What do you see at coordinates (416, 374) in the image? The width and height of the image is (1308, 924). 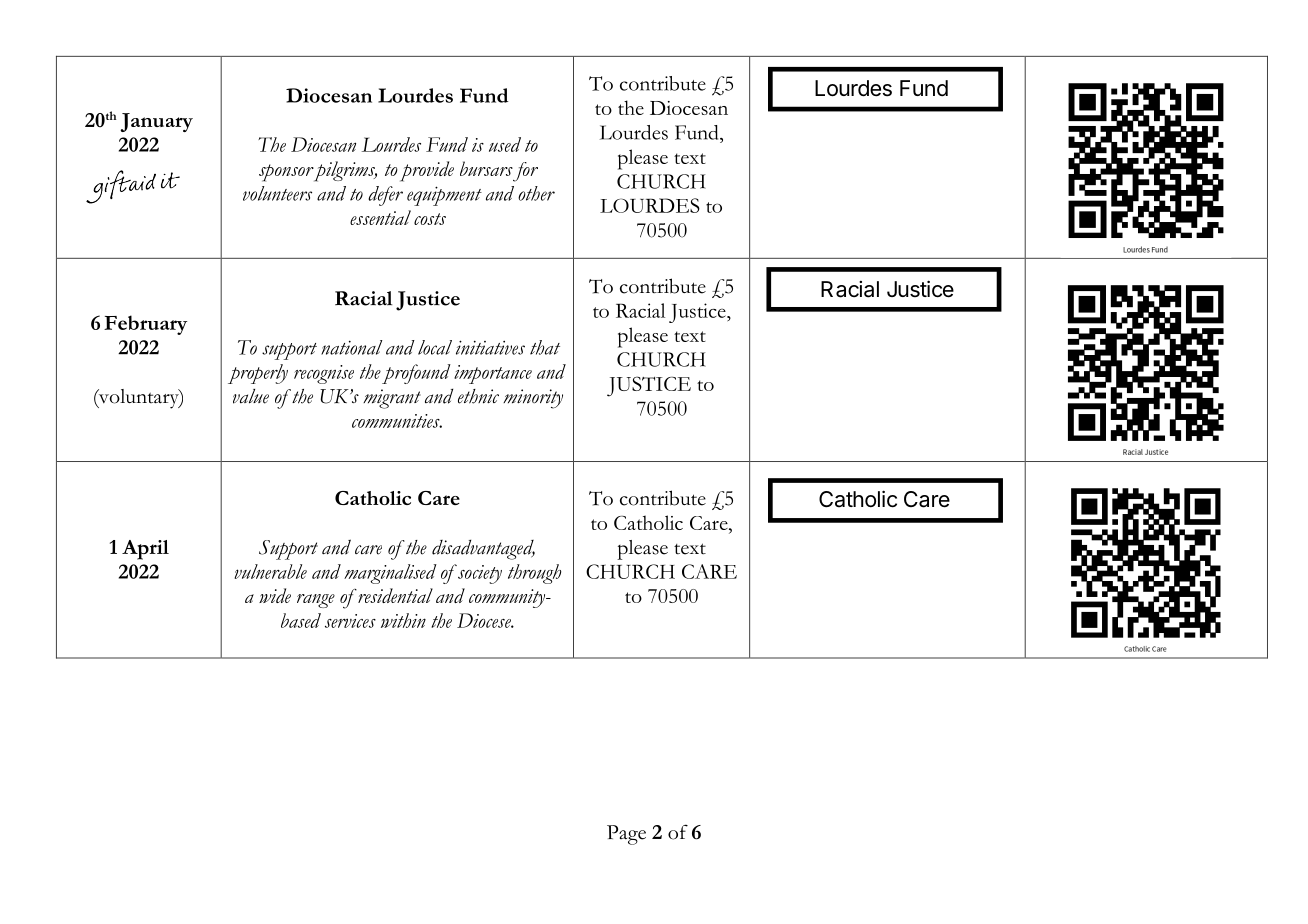 I see `profound` at bounding box center [416, 374].
